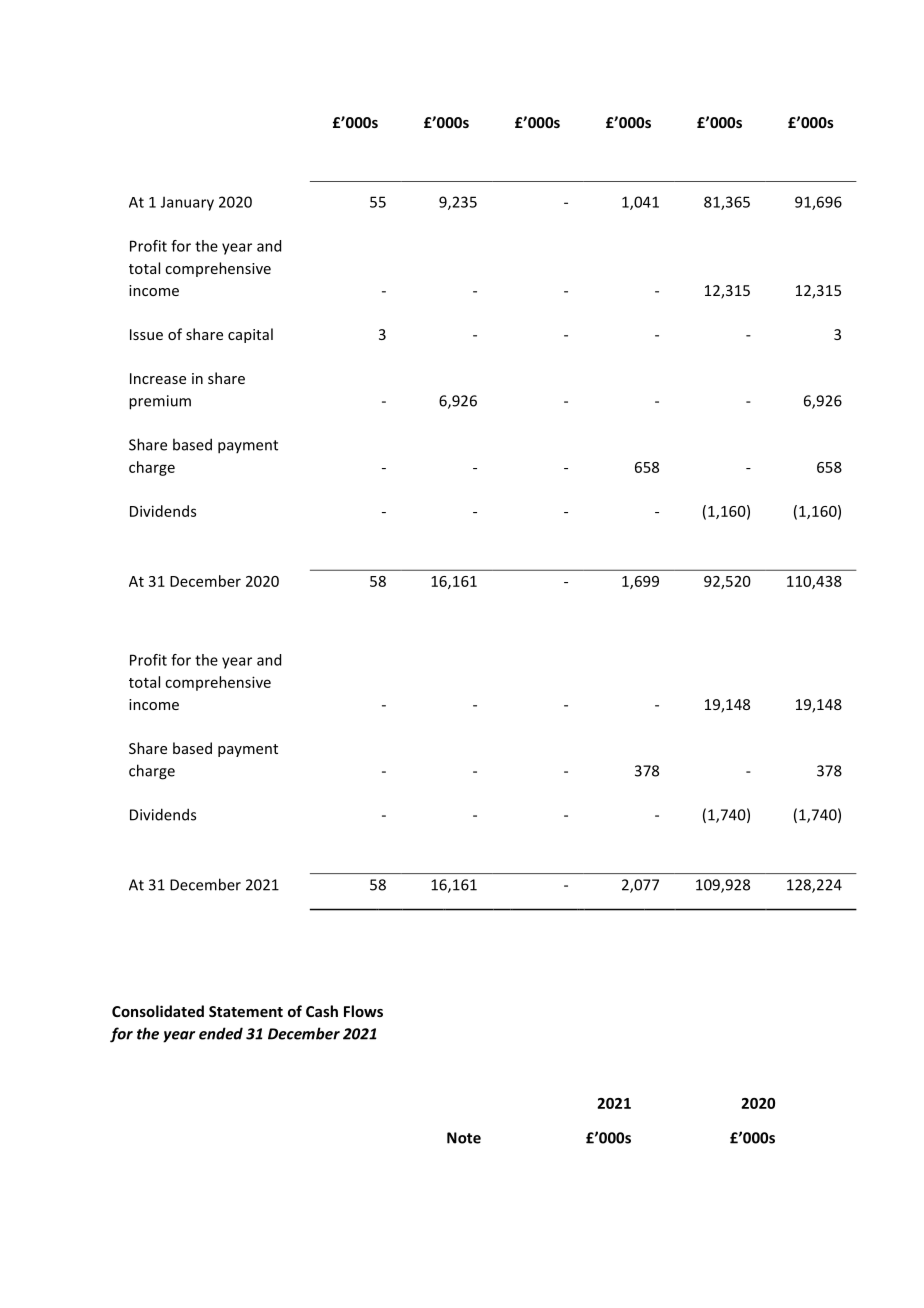 This document has height=1308, width=924. What do you see at coordinates (187, 203) in the document?
I see `January` at bounding box center [187, 203].
